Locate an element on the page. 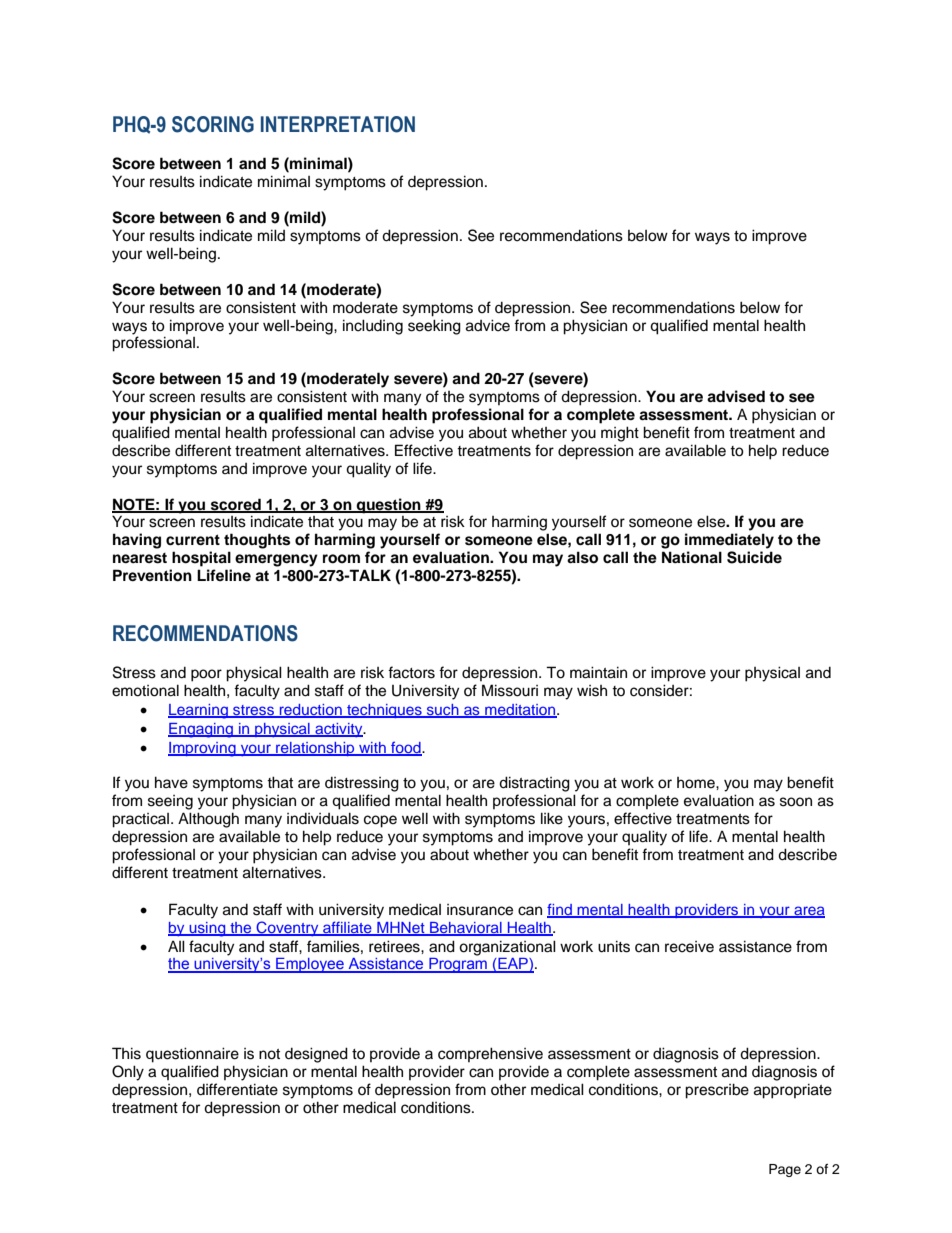  Although is located at coordinates (208, 820).
